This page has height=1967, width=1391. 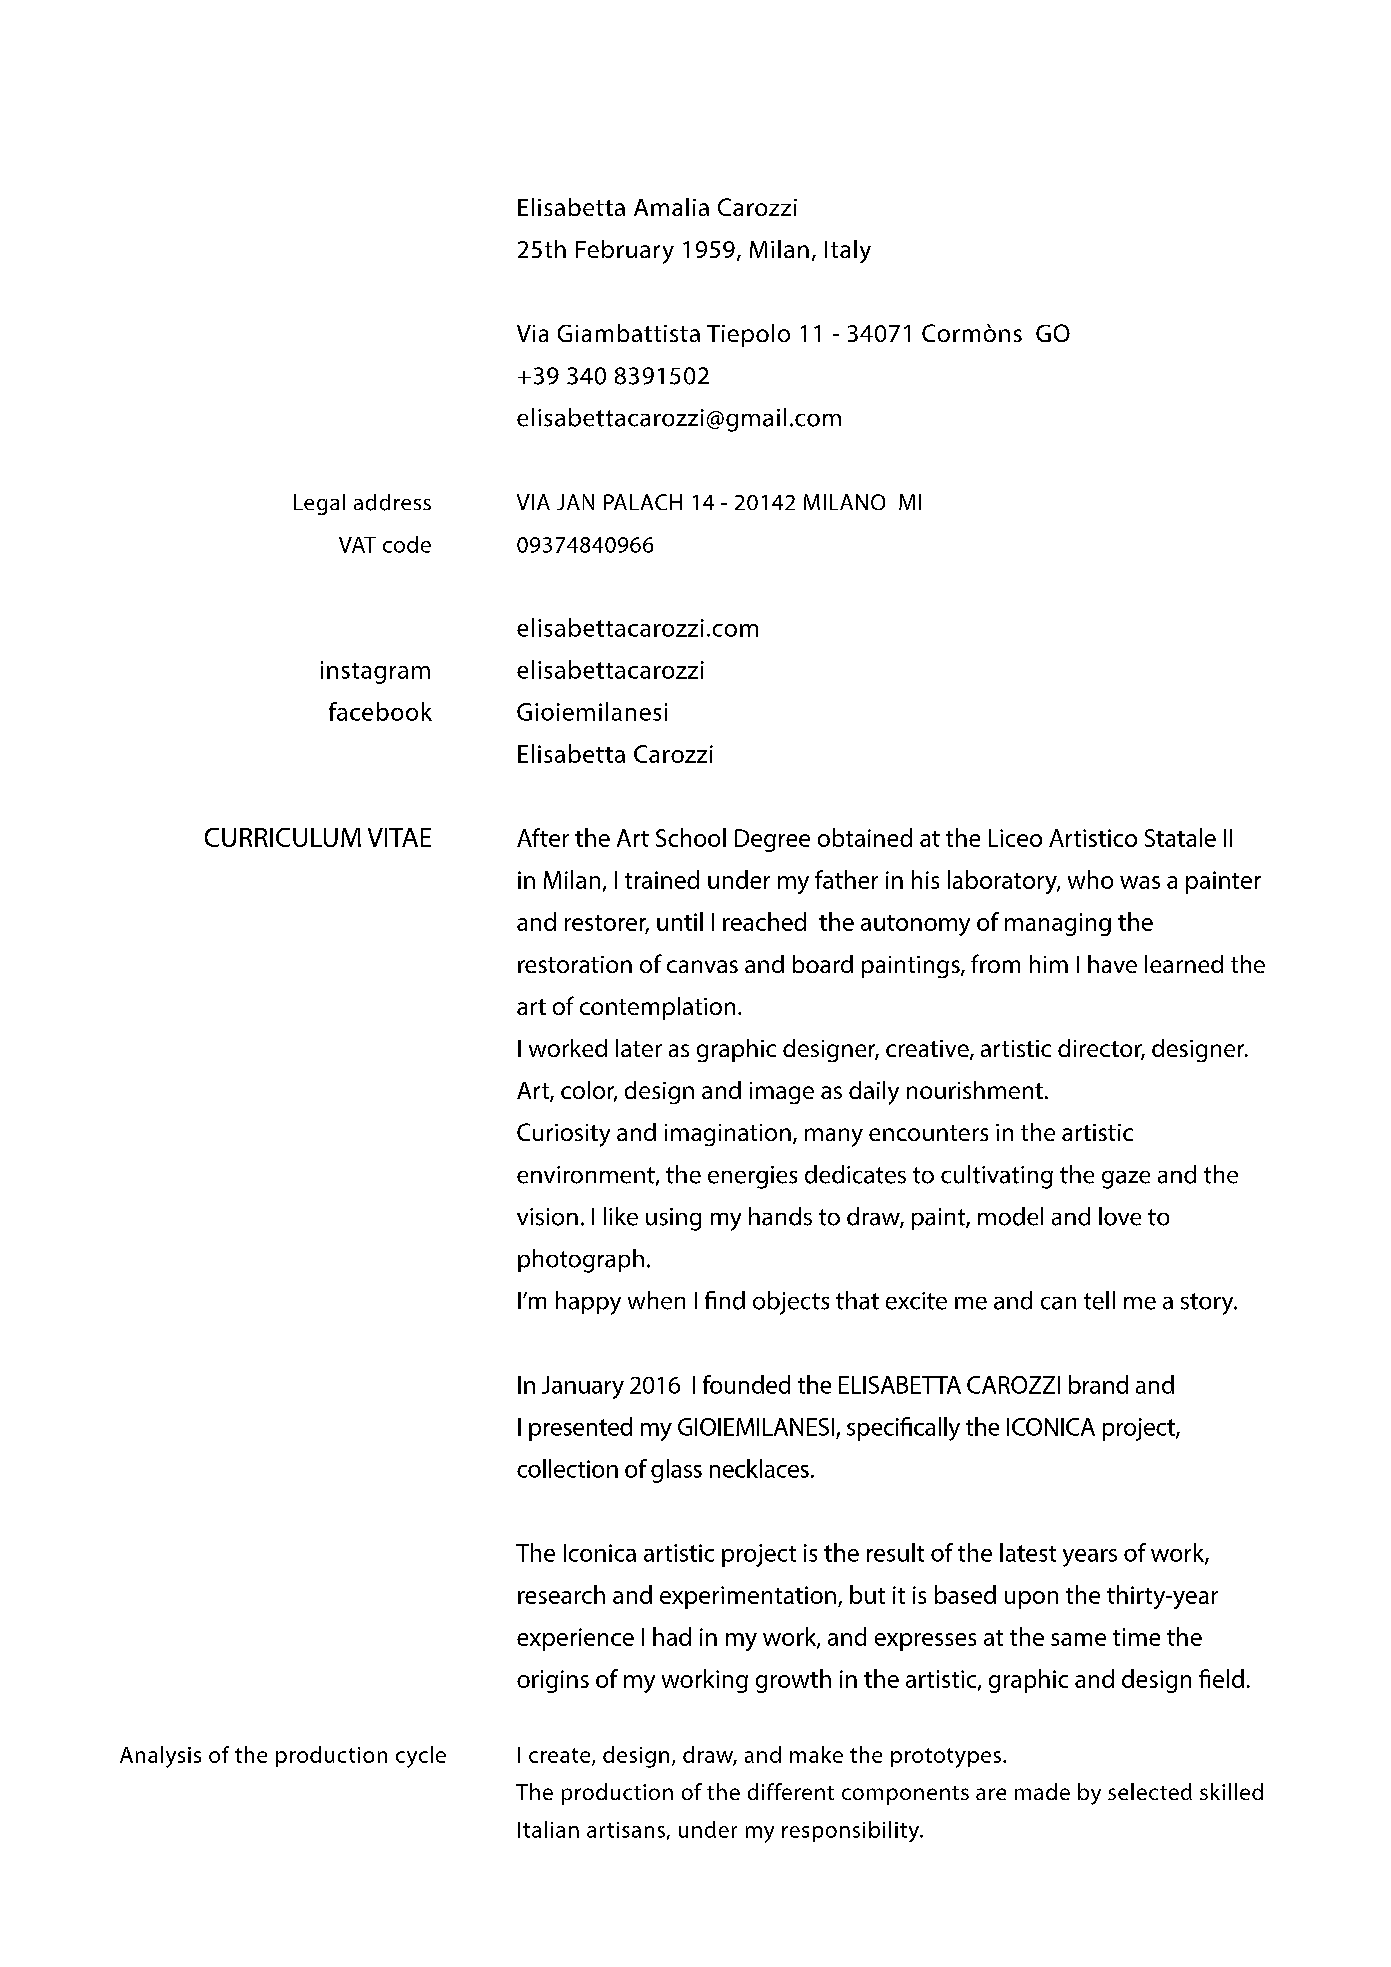 What do you see at coordinates (283, 837) in the page?
I see `CURRICULUM` at bounding box center [283, 837].
